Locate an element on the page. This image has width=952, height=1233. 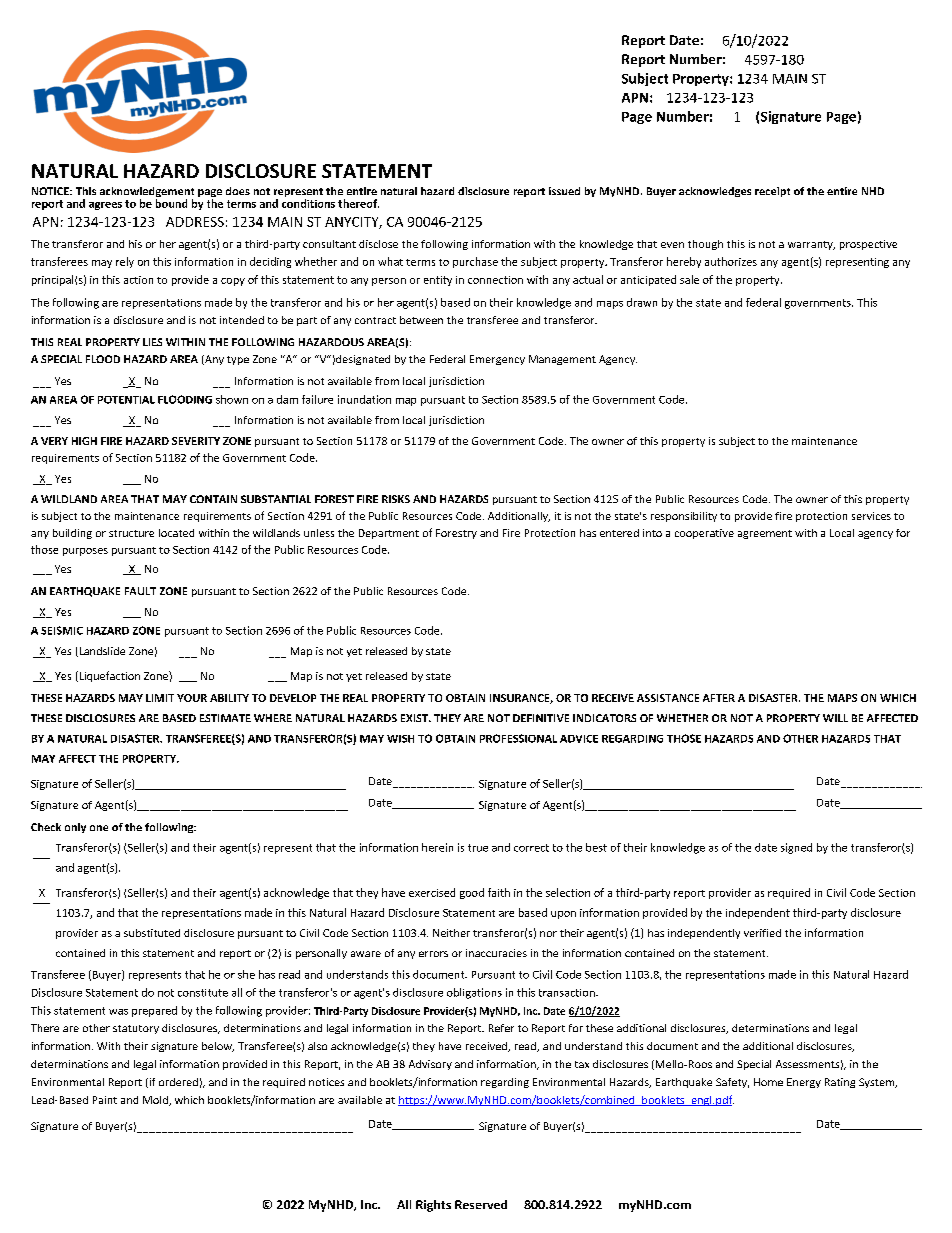
LIMIT is located at coordinates (160, 698).
